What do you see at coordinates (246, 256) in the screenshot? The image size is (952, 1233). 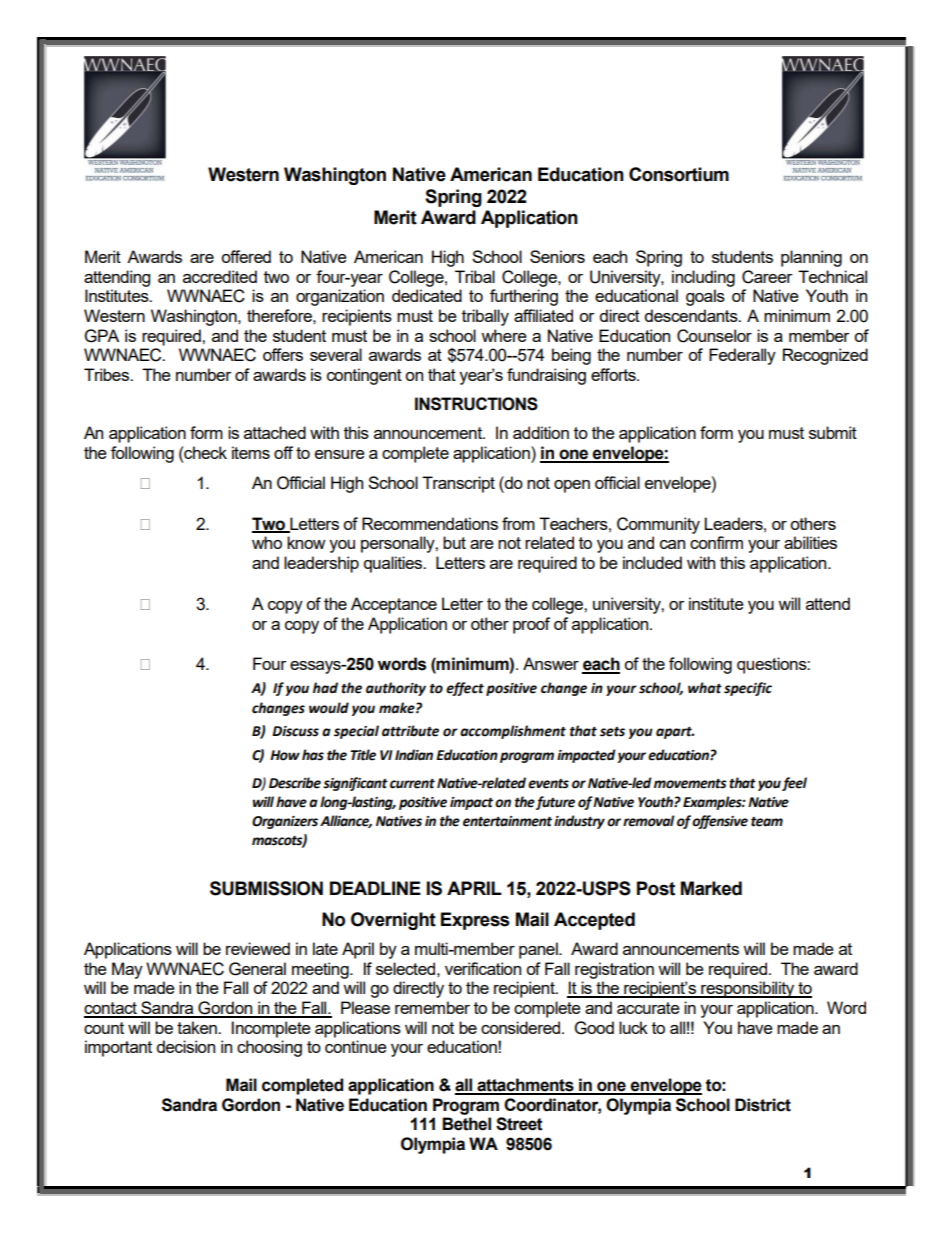 I see `offered` at bounding box center [246, 256].
